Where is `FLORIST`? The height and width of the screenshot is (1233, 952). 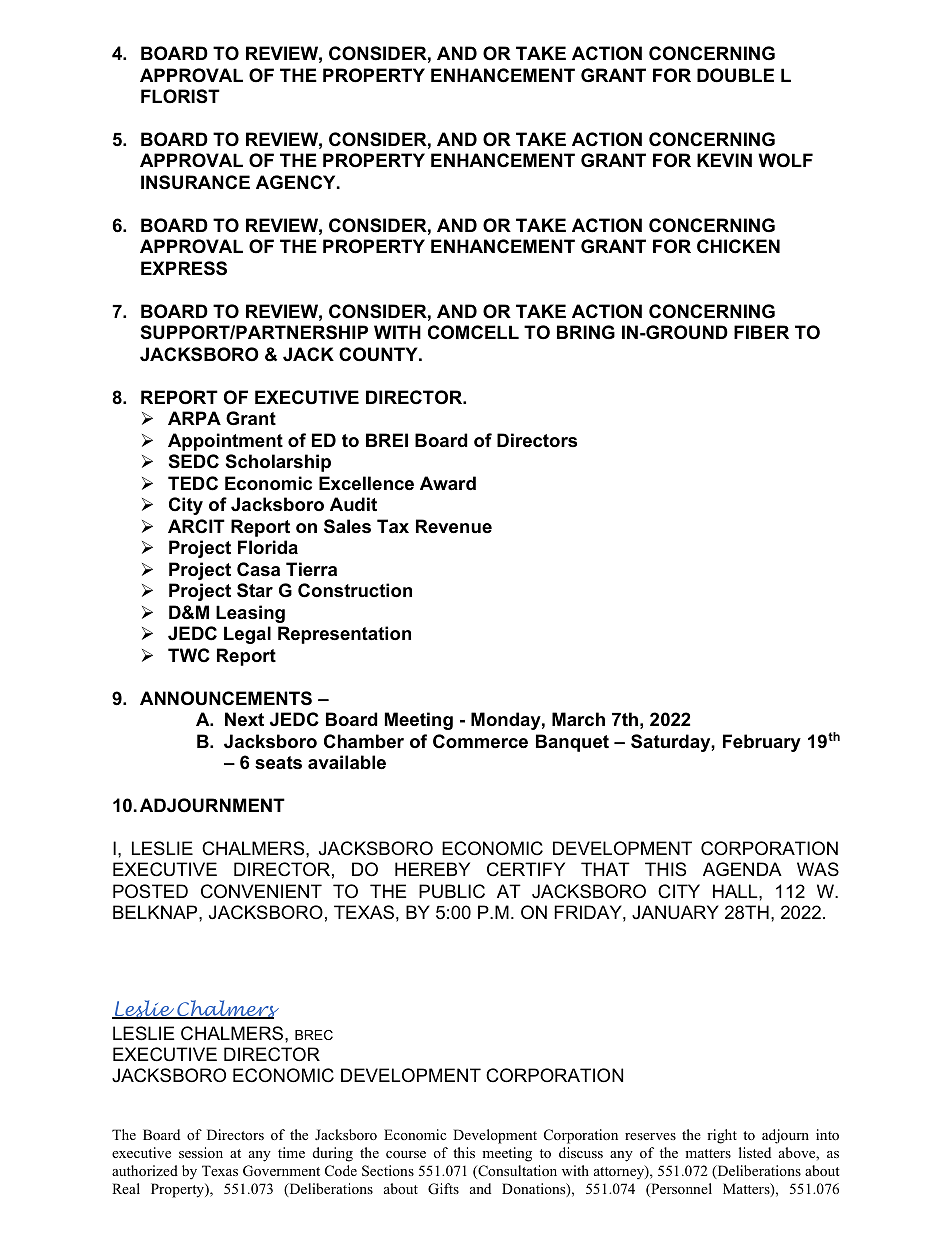 FLORIST is located at coordinates (180, 96).
